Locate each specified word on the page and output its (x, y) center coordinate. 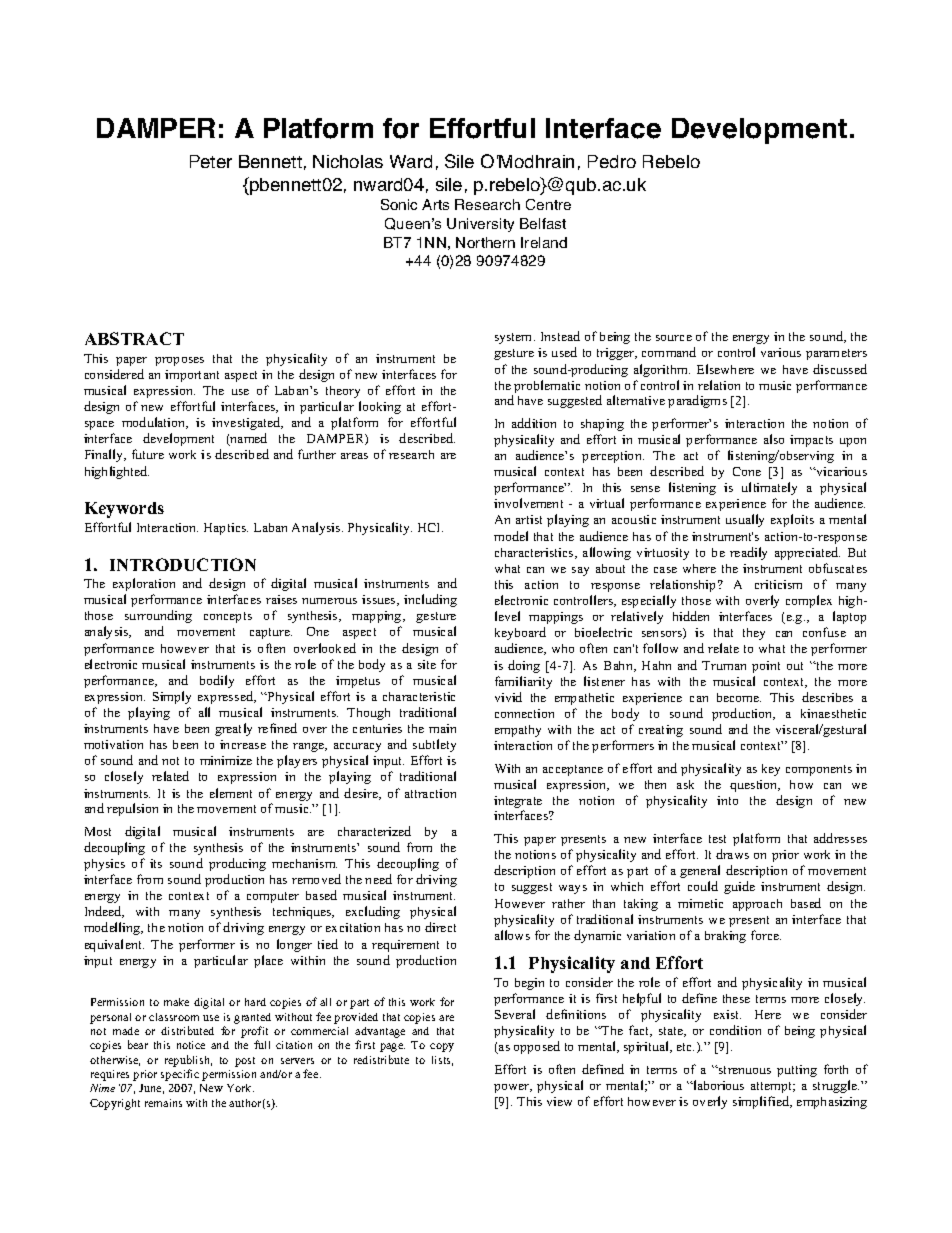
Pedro (612, 161)
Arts (435, 204)
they (754, 634)
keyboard (520, 633)
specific (180, 1075)
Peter (211, 161)
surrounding (158, 616)
